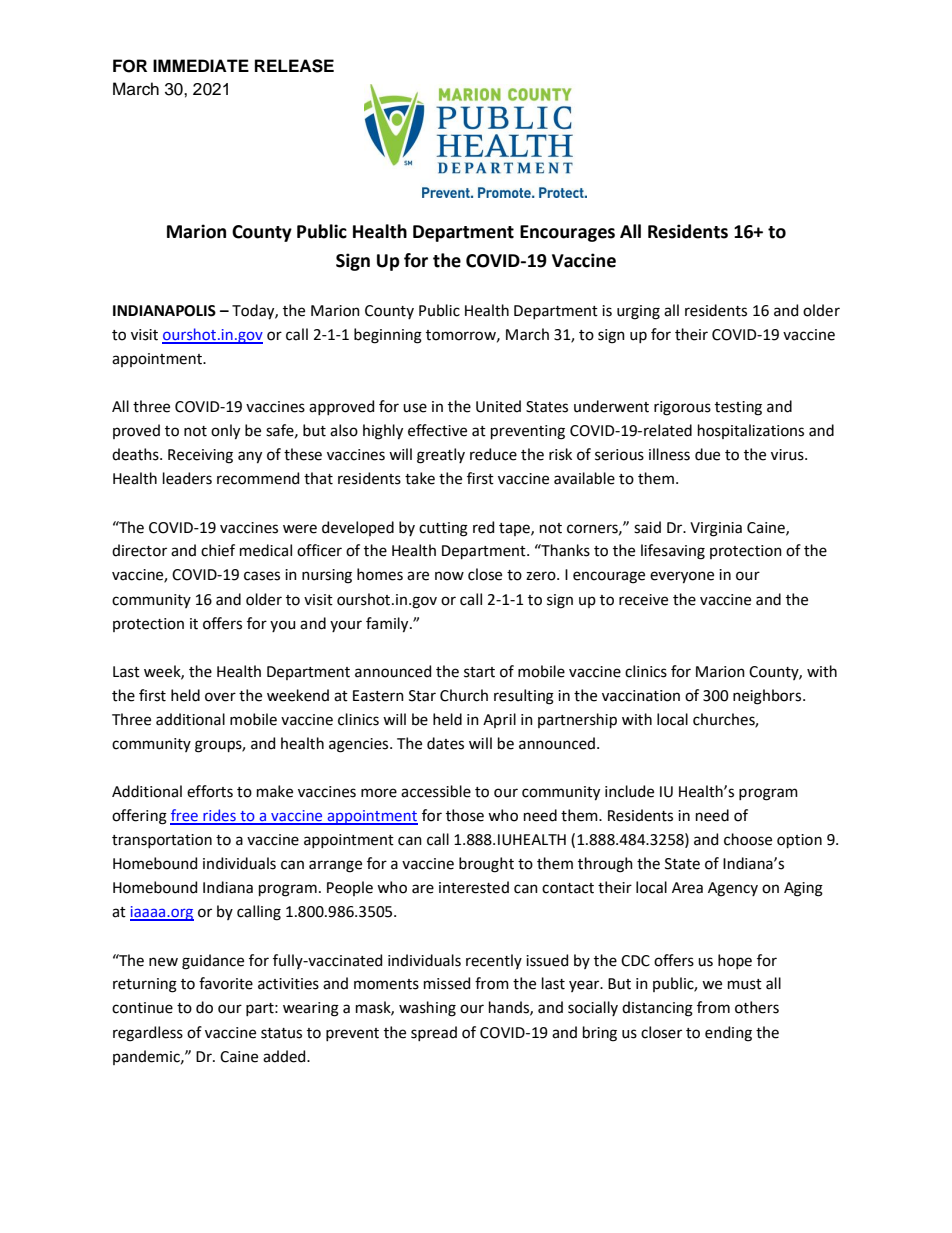 This image has height=1233, width=952. What do you see at coordinates (201, 65) in the image?
I see `IMMEDIATE` at bounding box center [201, 65].
